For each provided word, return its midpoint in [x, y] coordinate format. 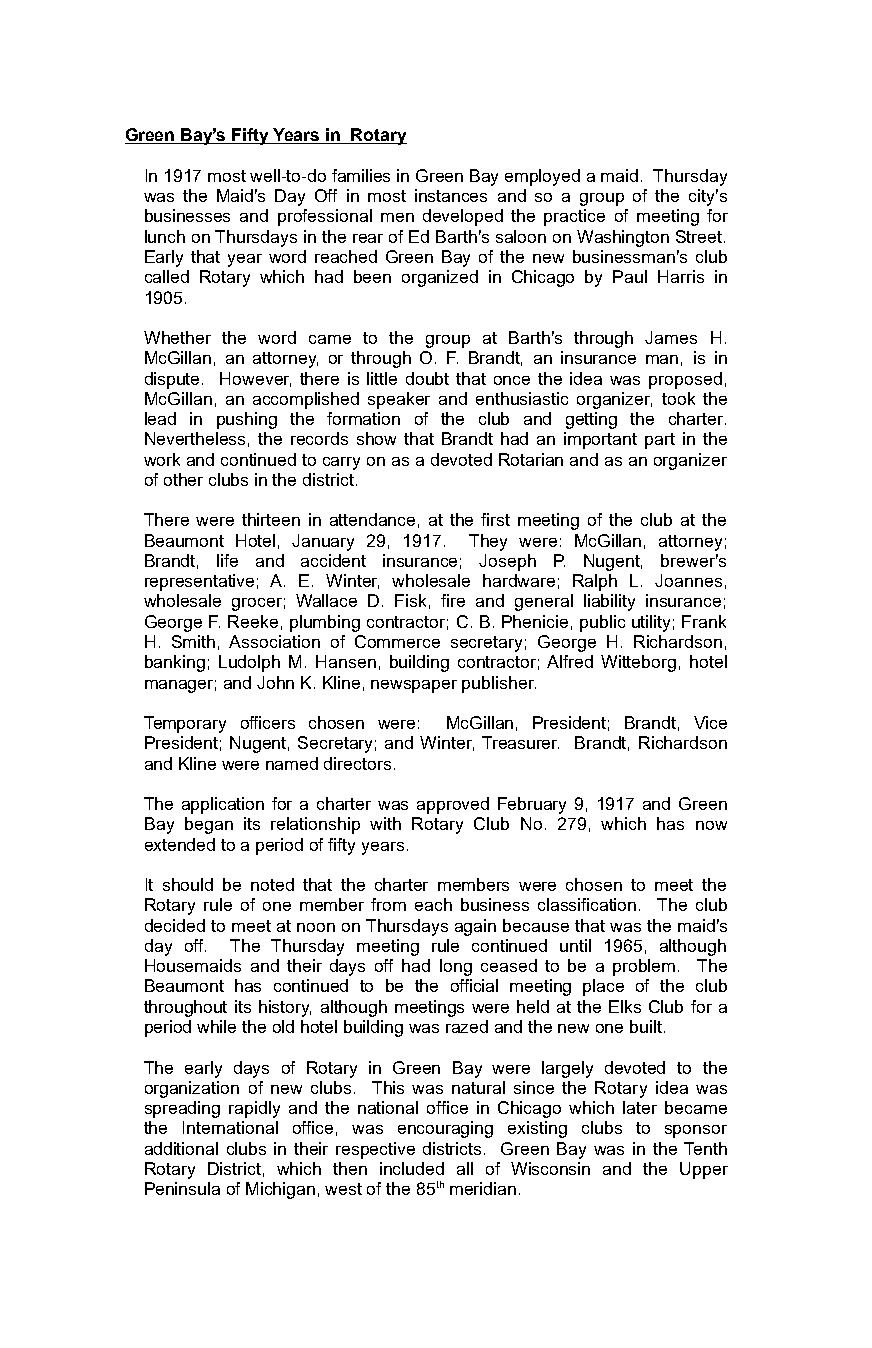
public [602, 623]
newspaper [414, 686]
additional [181, 1148]
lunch [165, 236]
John [275, 682]
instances [451, 195]
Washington [623, 238]
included [412, 1168]
